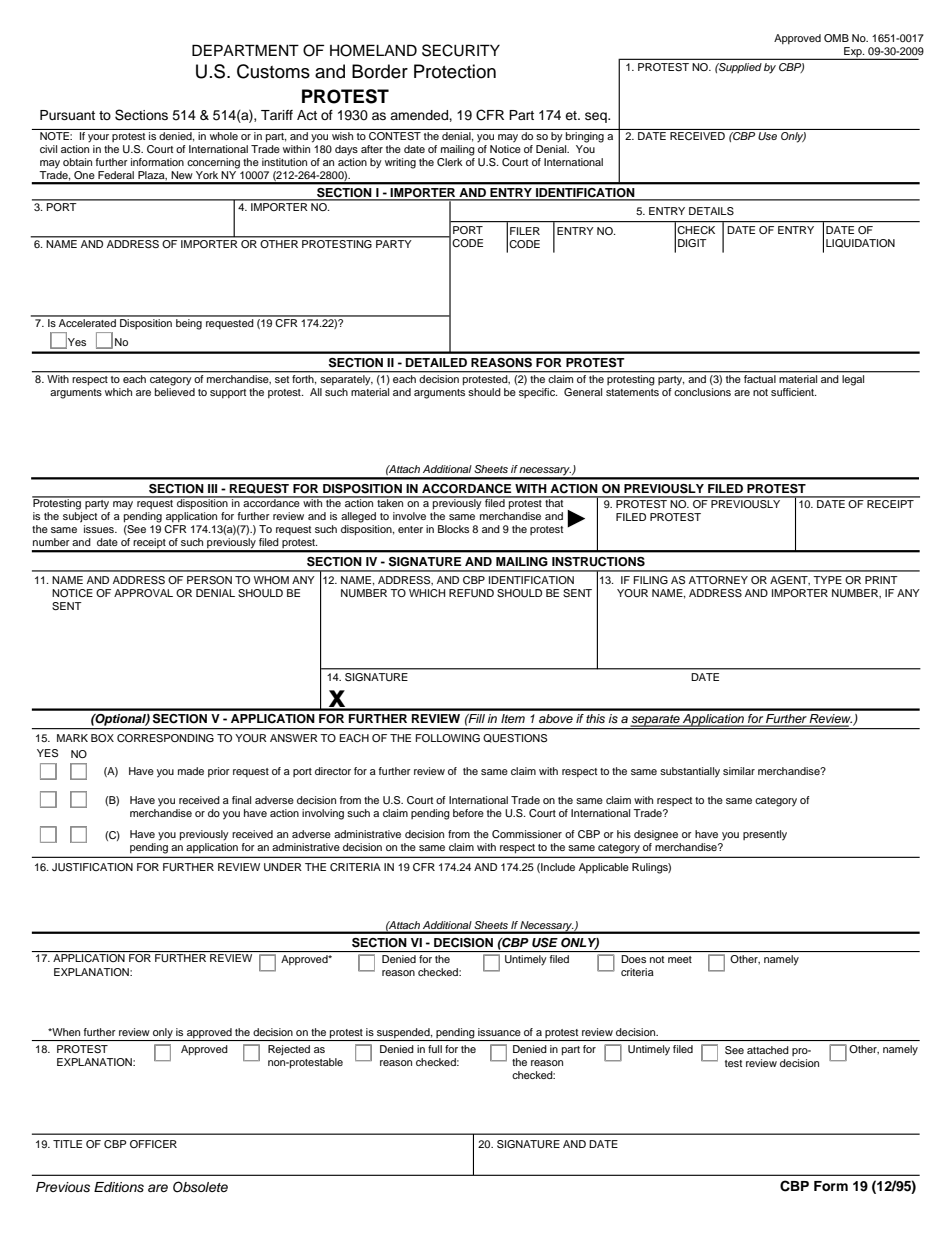  What do you see at coordinates (538, 393) in the screenshot?
I see `specific` at bounding box center [538, 393].
